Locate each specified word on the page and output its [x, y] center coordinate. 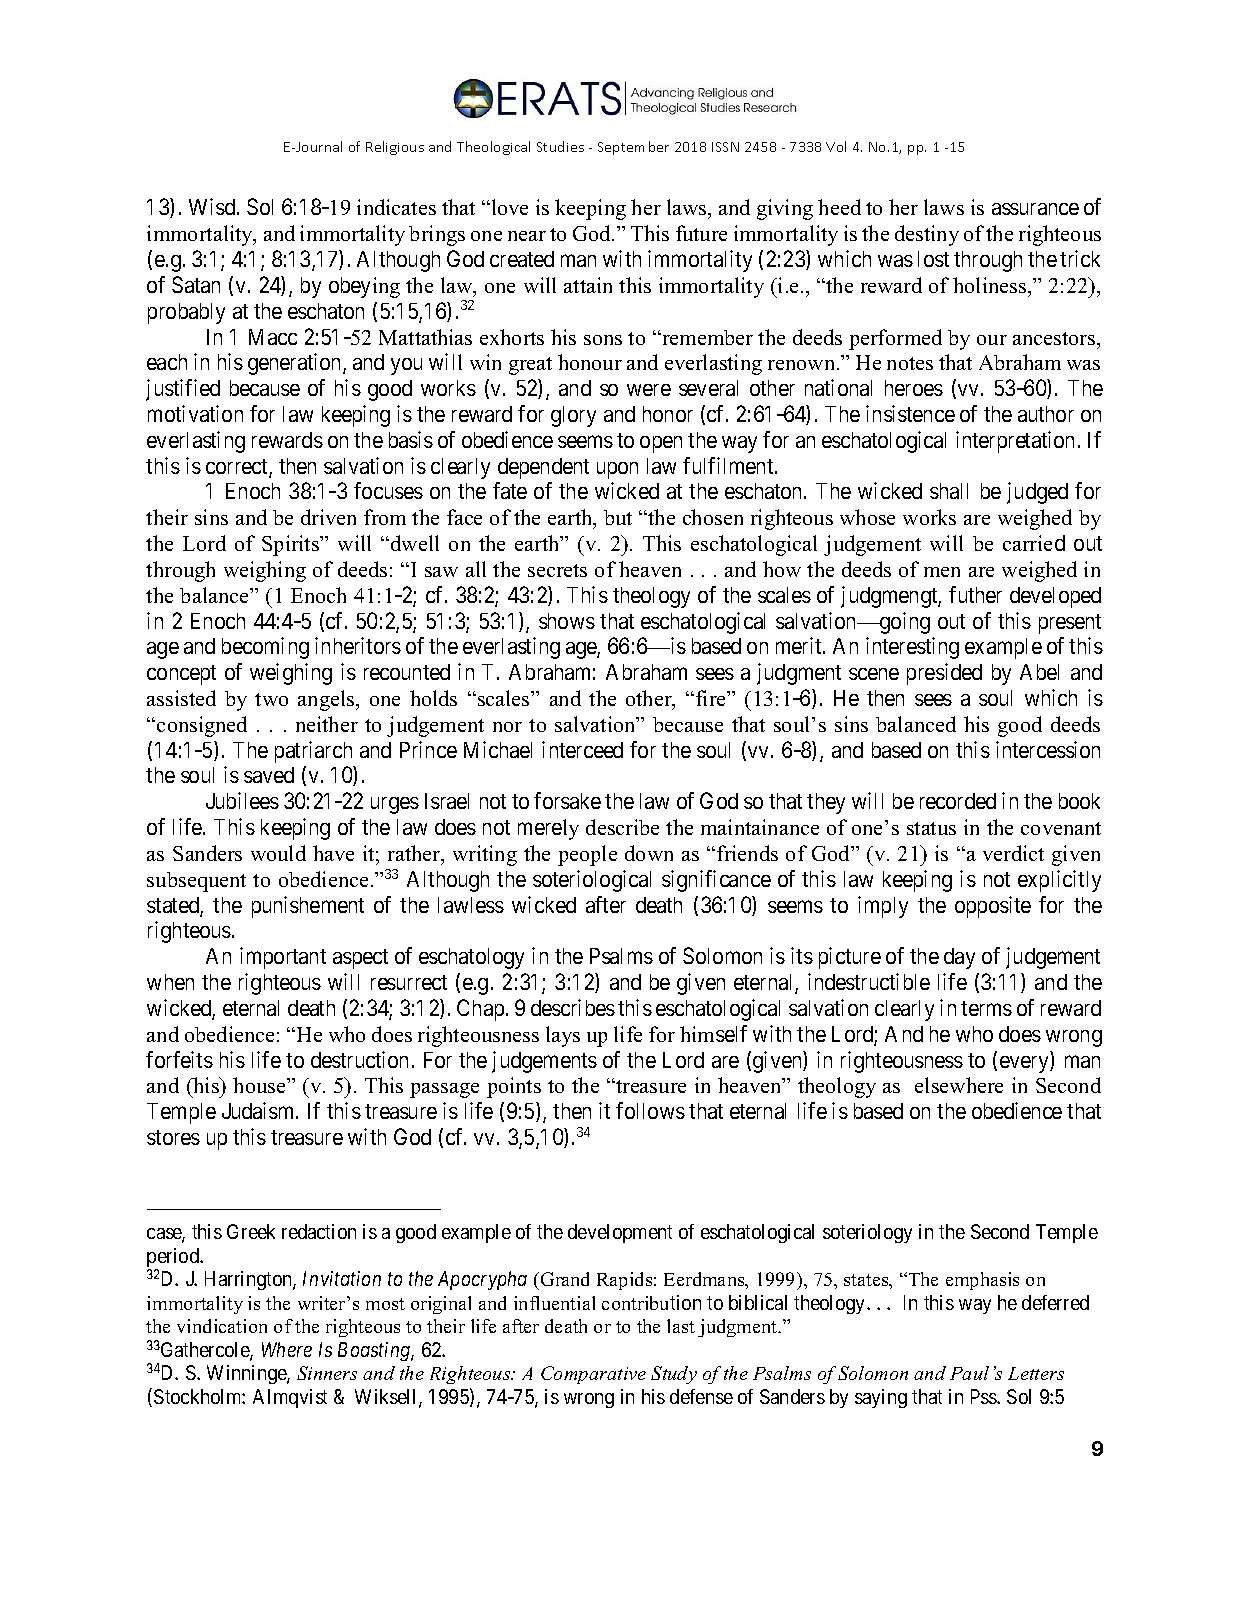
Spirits [292, 545]
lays [563, 1036]
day [959, 958]
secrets [557, 570]
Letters [1036, 1373]
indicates [396, 207]
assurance [1035, 209]
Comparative [593, 1375]
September [633, 148]
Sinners [327, 1373]
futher [975, 594]
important [283, 958]
